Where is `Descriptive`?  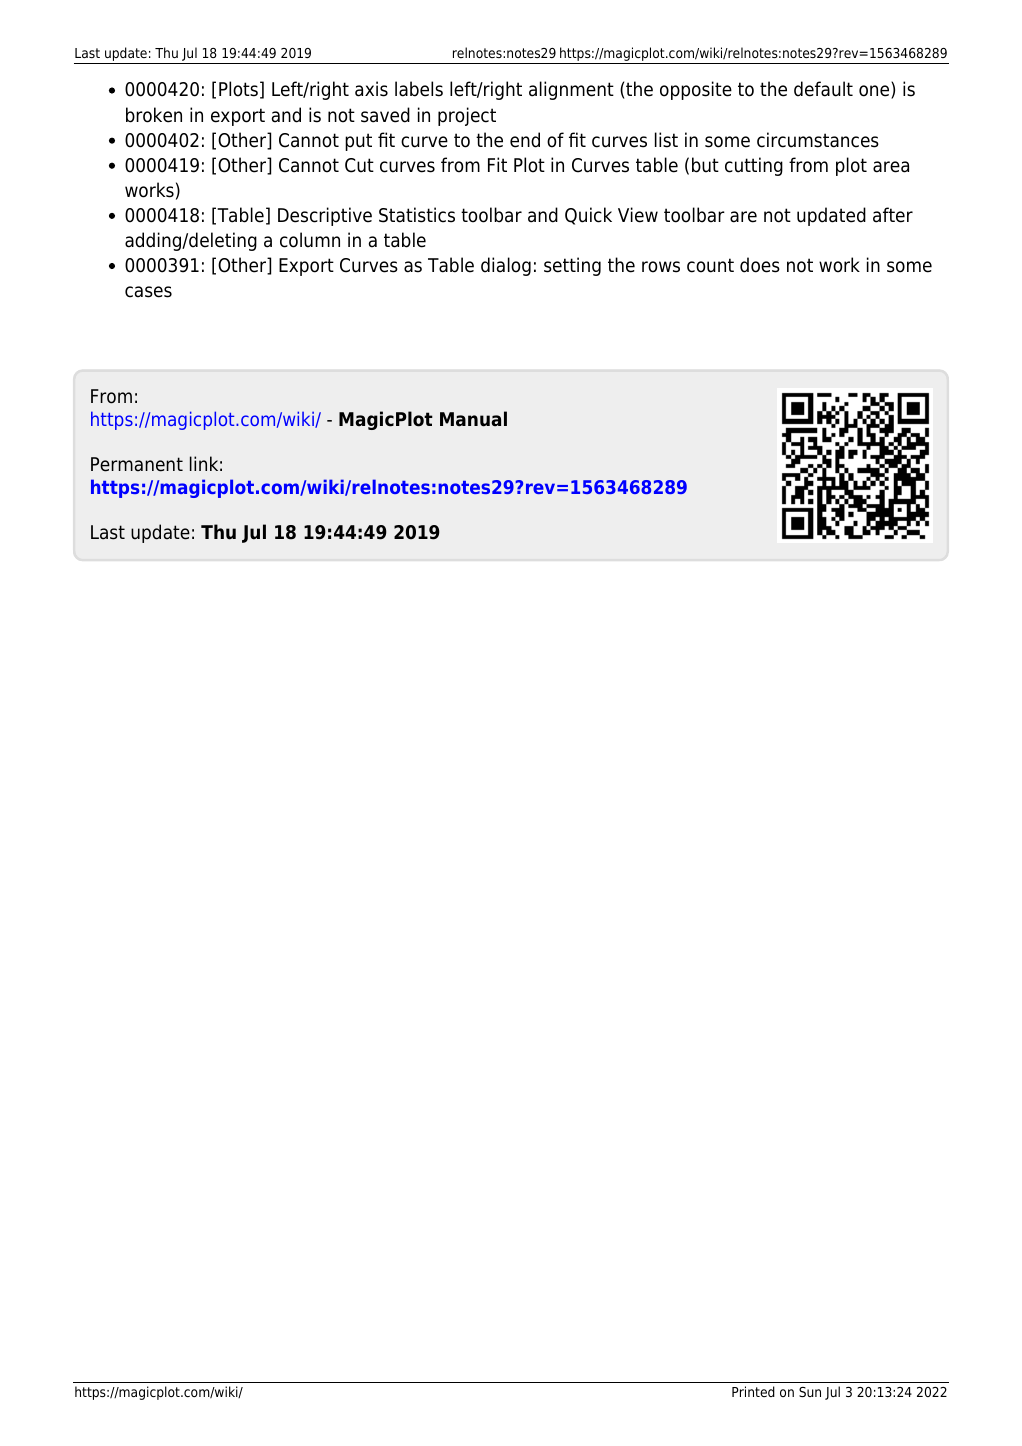
Descriptive is located at coordinates (325, 216).
